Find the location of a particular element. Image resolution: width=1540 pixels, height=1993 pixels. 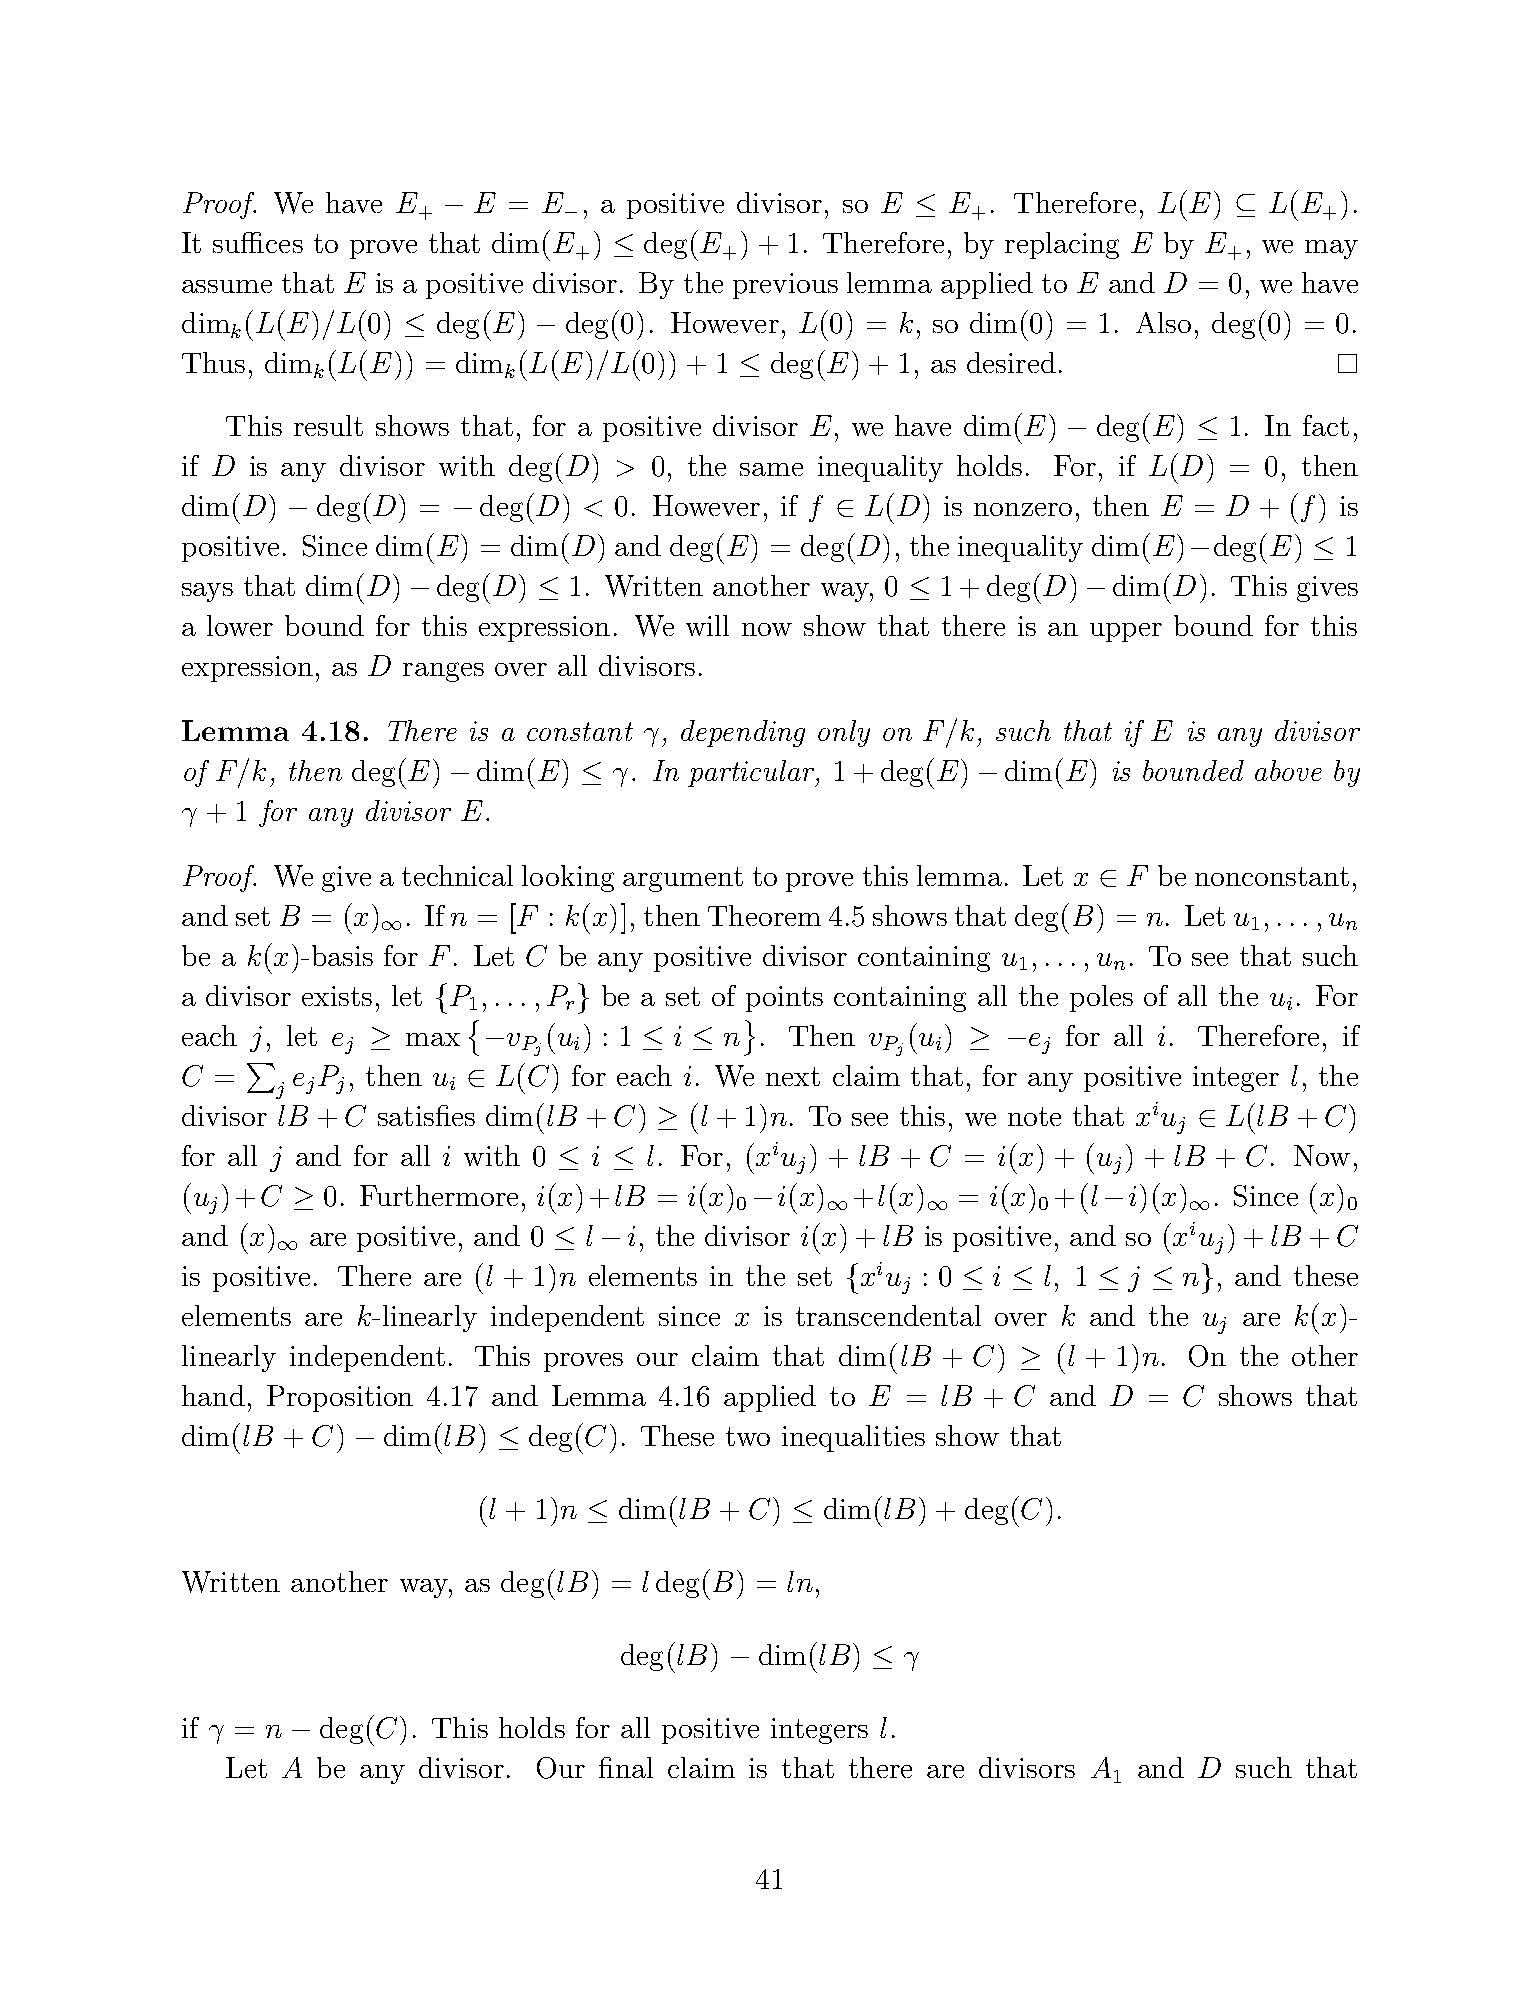

final is located at coordinates (626, 1767).
